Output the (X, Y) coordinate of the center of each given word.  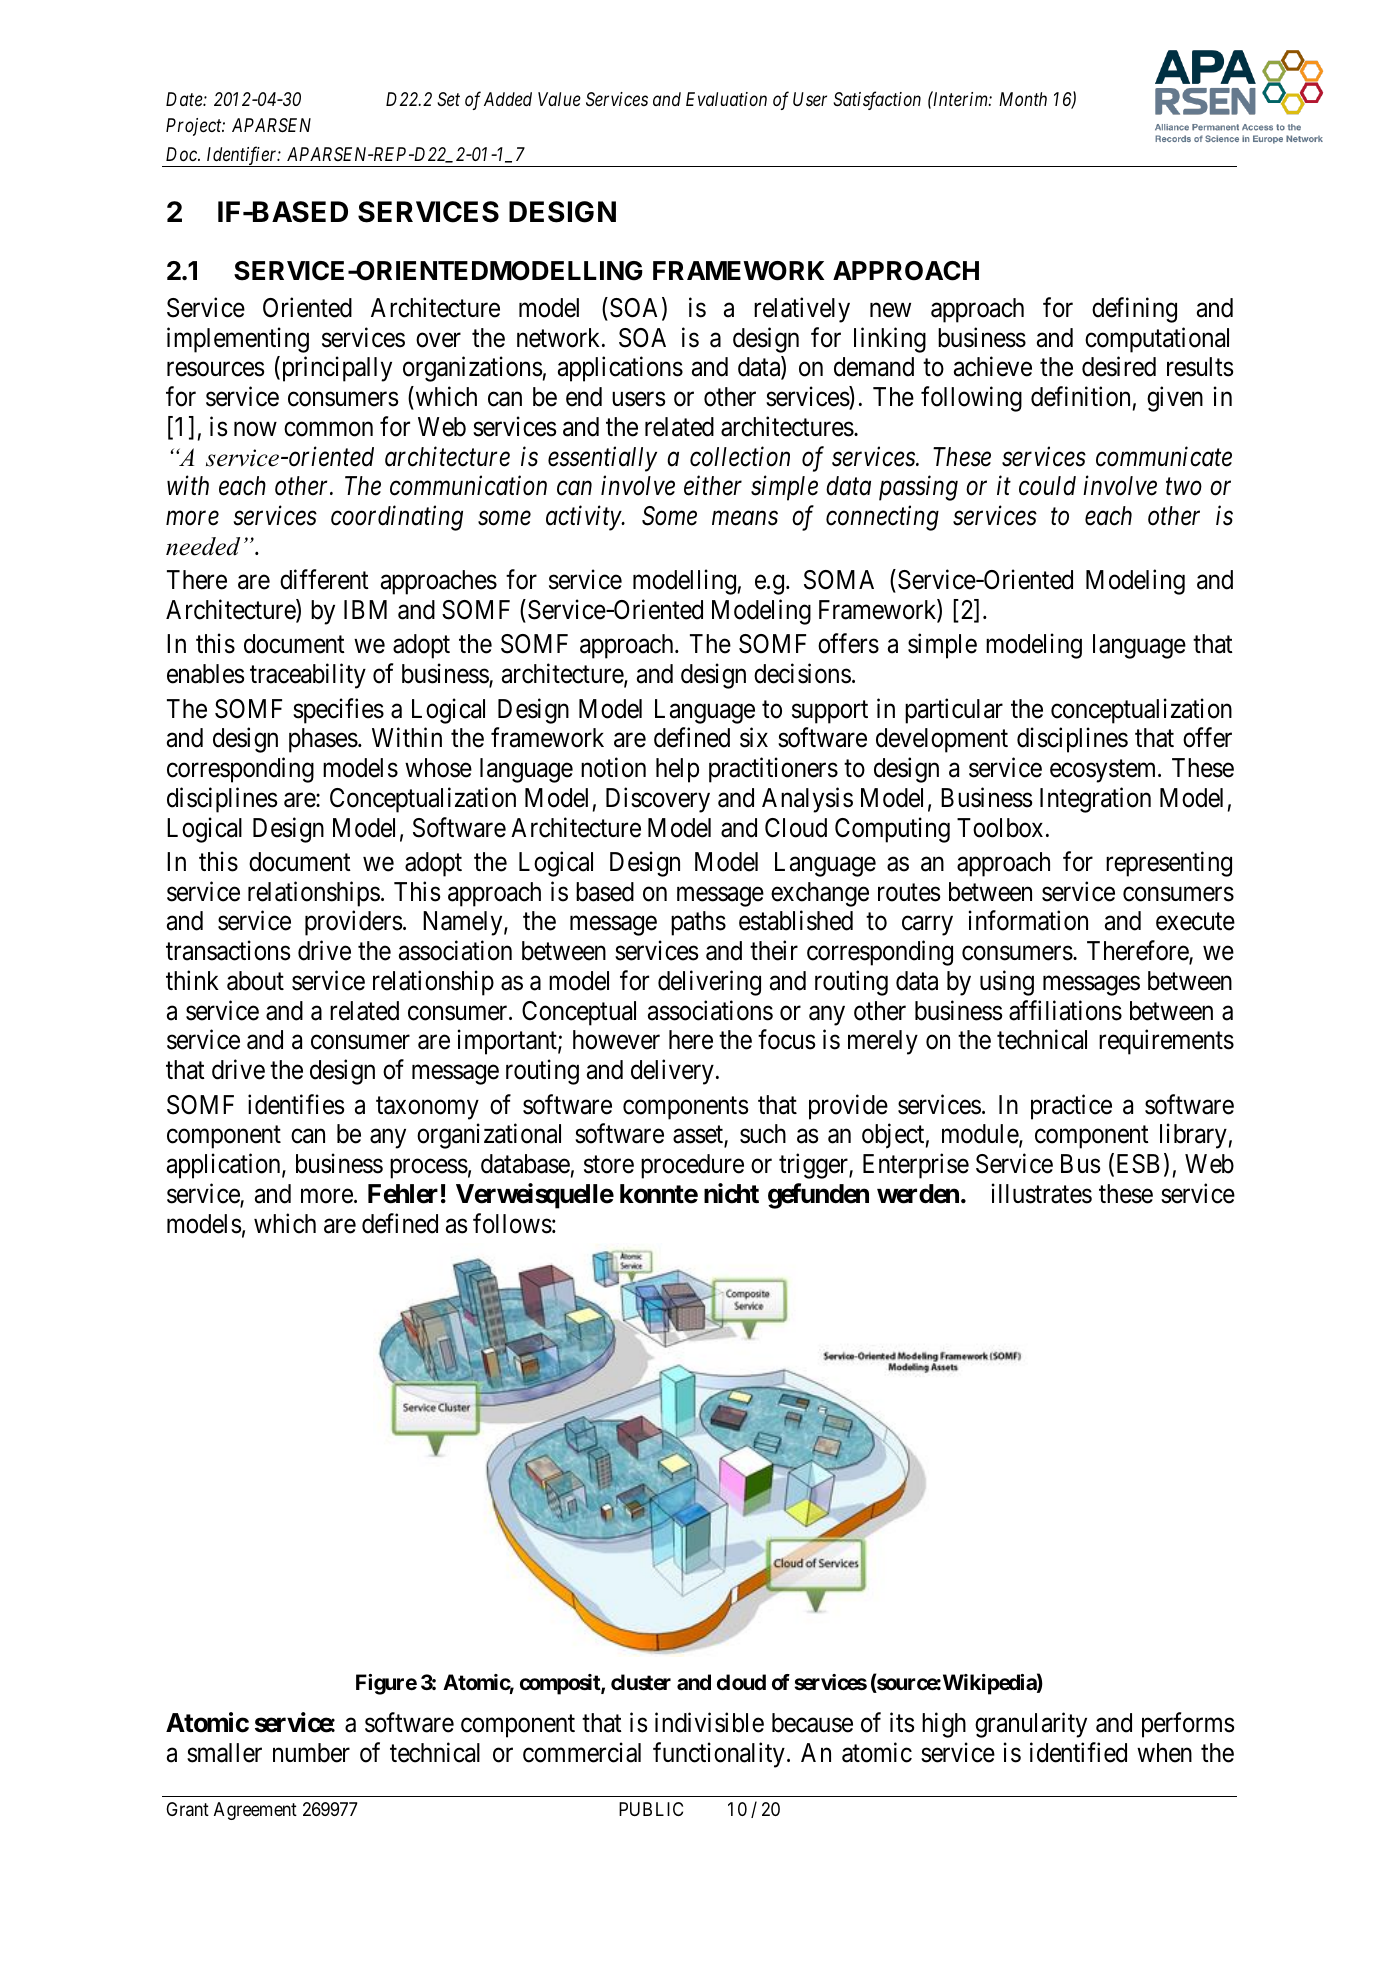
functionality (719, 1755)
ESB (1136, 1165)
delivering (709, 983)
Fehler (403, 1194)
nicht (731, 1193)
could (1047, 486)
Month (1023, 99)
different (324, 580)
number (311, 1753)
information (1028, 921)
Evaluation (726, 99)
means (745, 519)
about (255, 981)
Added (508, 99)
